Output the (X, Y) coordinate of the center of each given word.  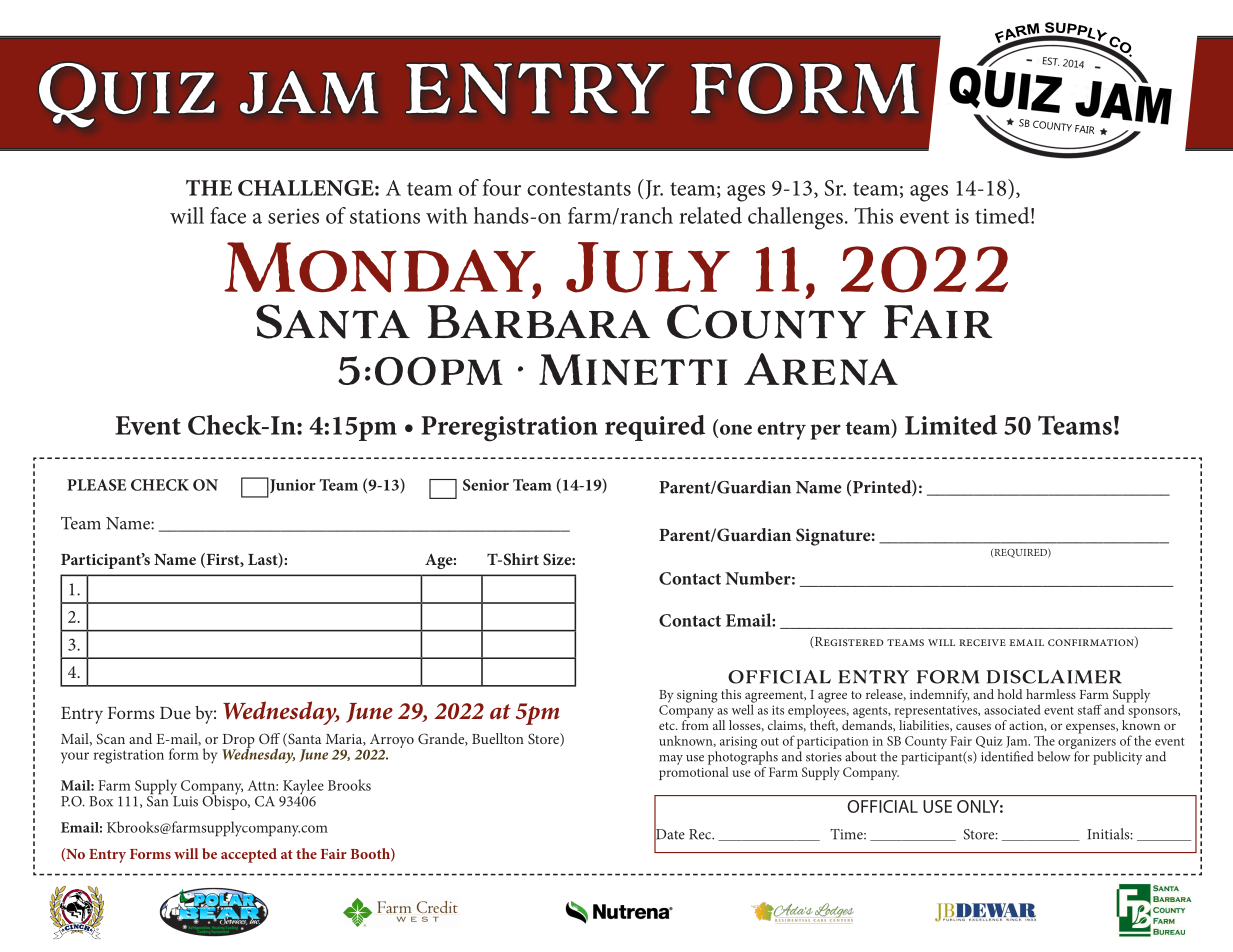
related (710, 215)
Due (175, 713)
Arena (821, 369)
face (228, 215)
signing (697, 696)
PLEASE (96, 485)
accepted (249, 855)
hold (1010, 694)
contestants (579, 189)
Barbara (539, 321)
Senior (486, 485)
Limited (951, 425)
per (826, 432)
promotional (694, 772)
